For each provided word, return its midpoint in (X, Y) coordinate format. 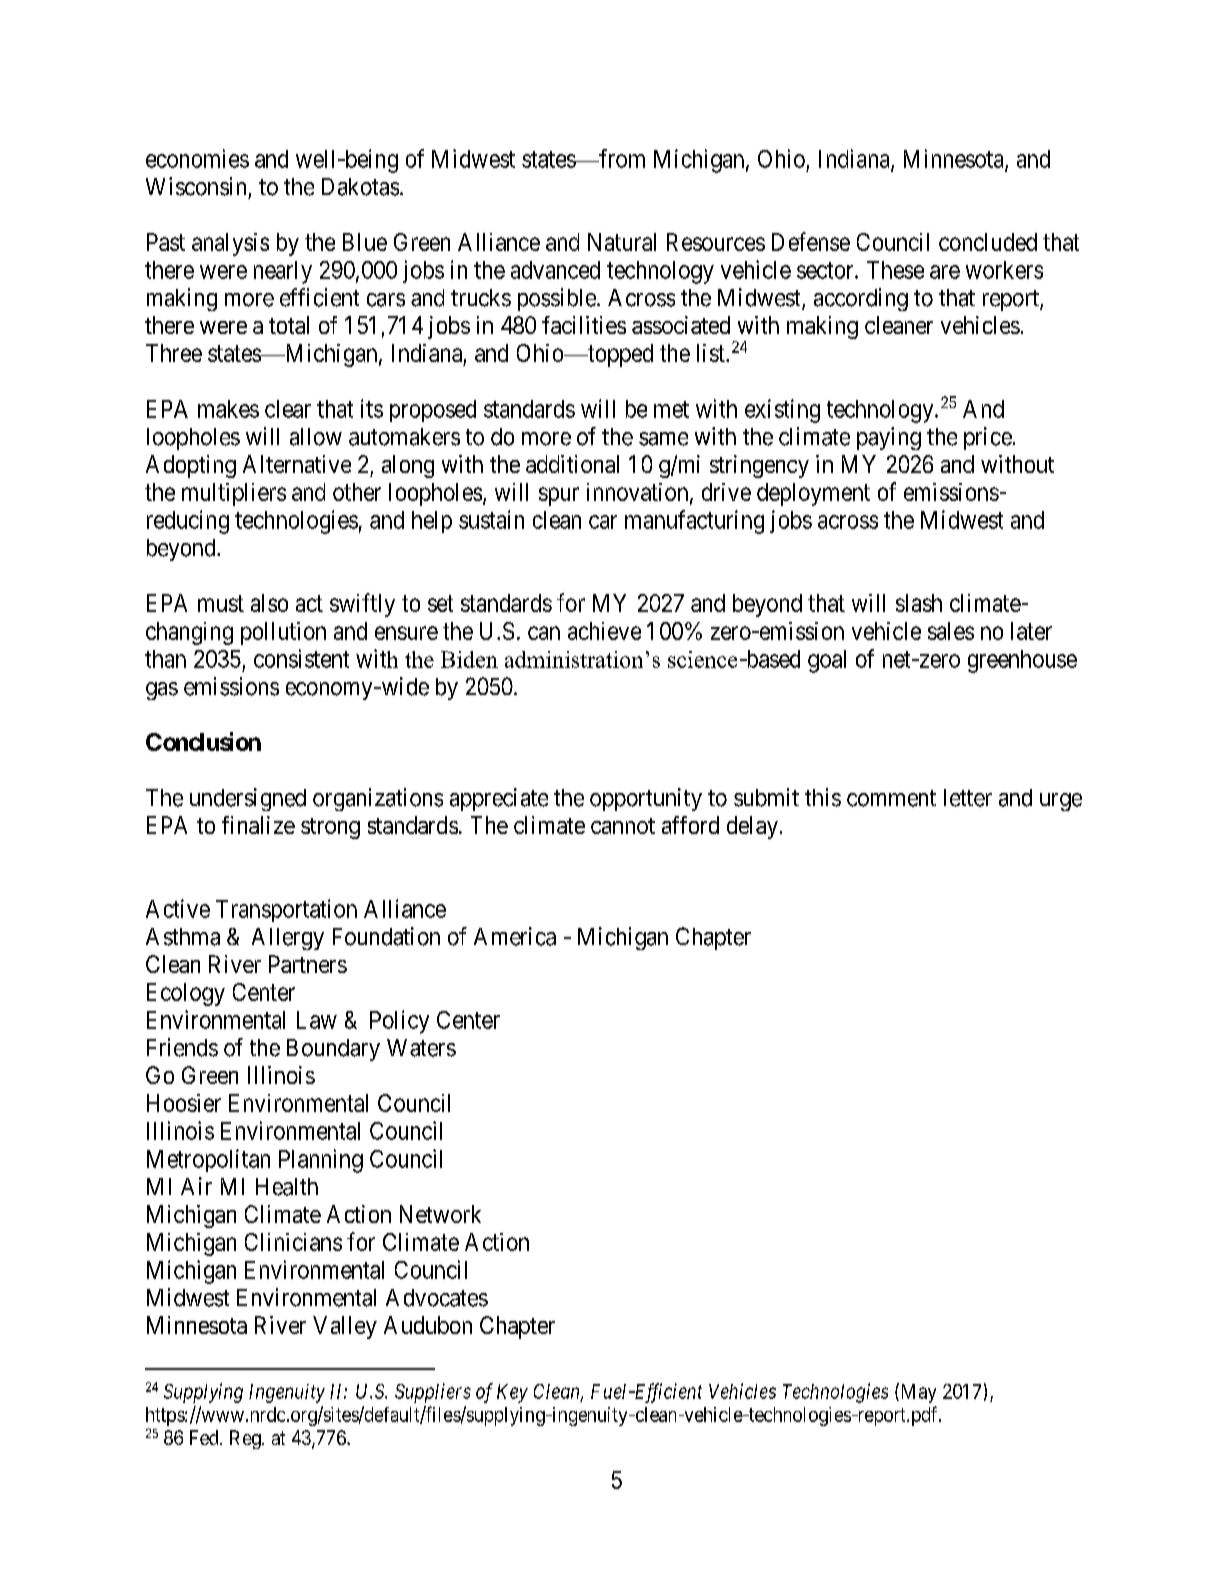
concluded (988, 242)
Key (512, 1393)
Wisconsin (196, 186)
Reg (246, 1439)
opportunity (646, 799)
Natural (622, 242)
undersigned (248, 799)
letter (968, 798)
